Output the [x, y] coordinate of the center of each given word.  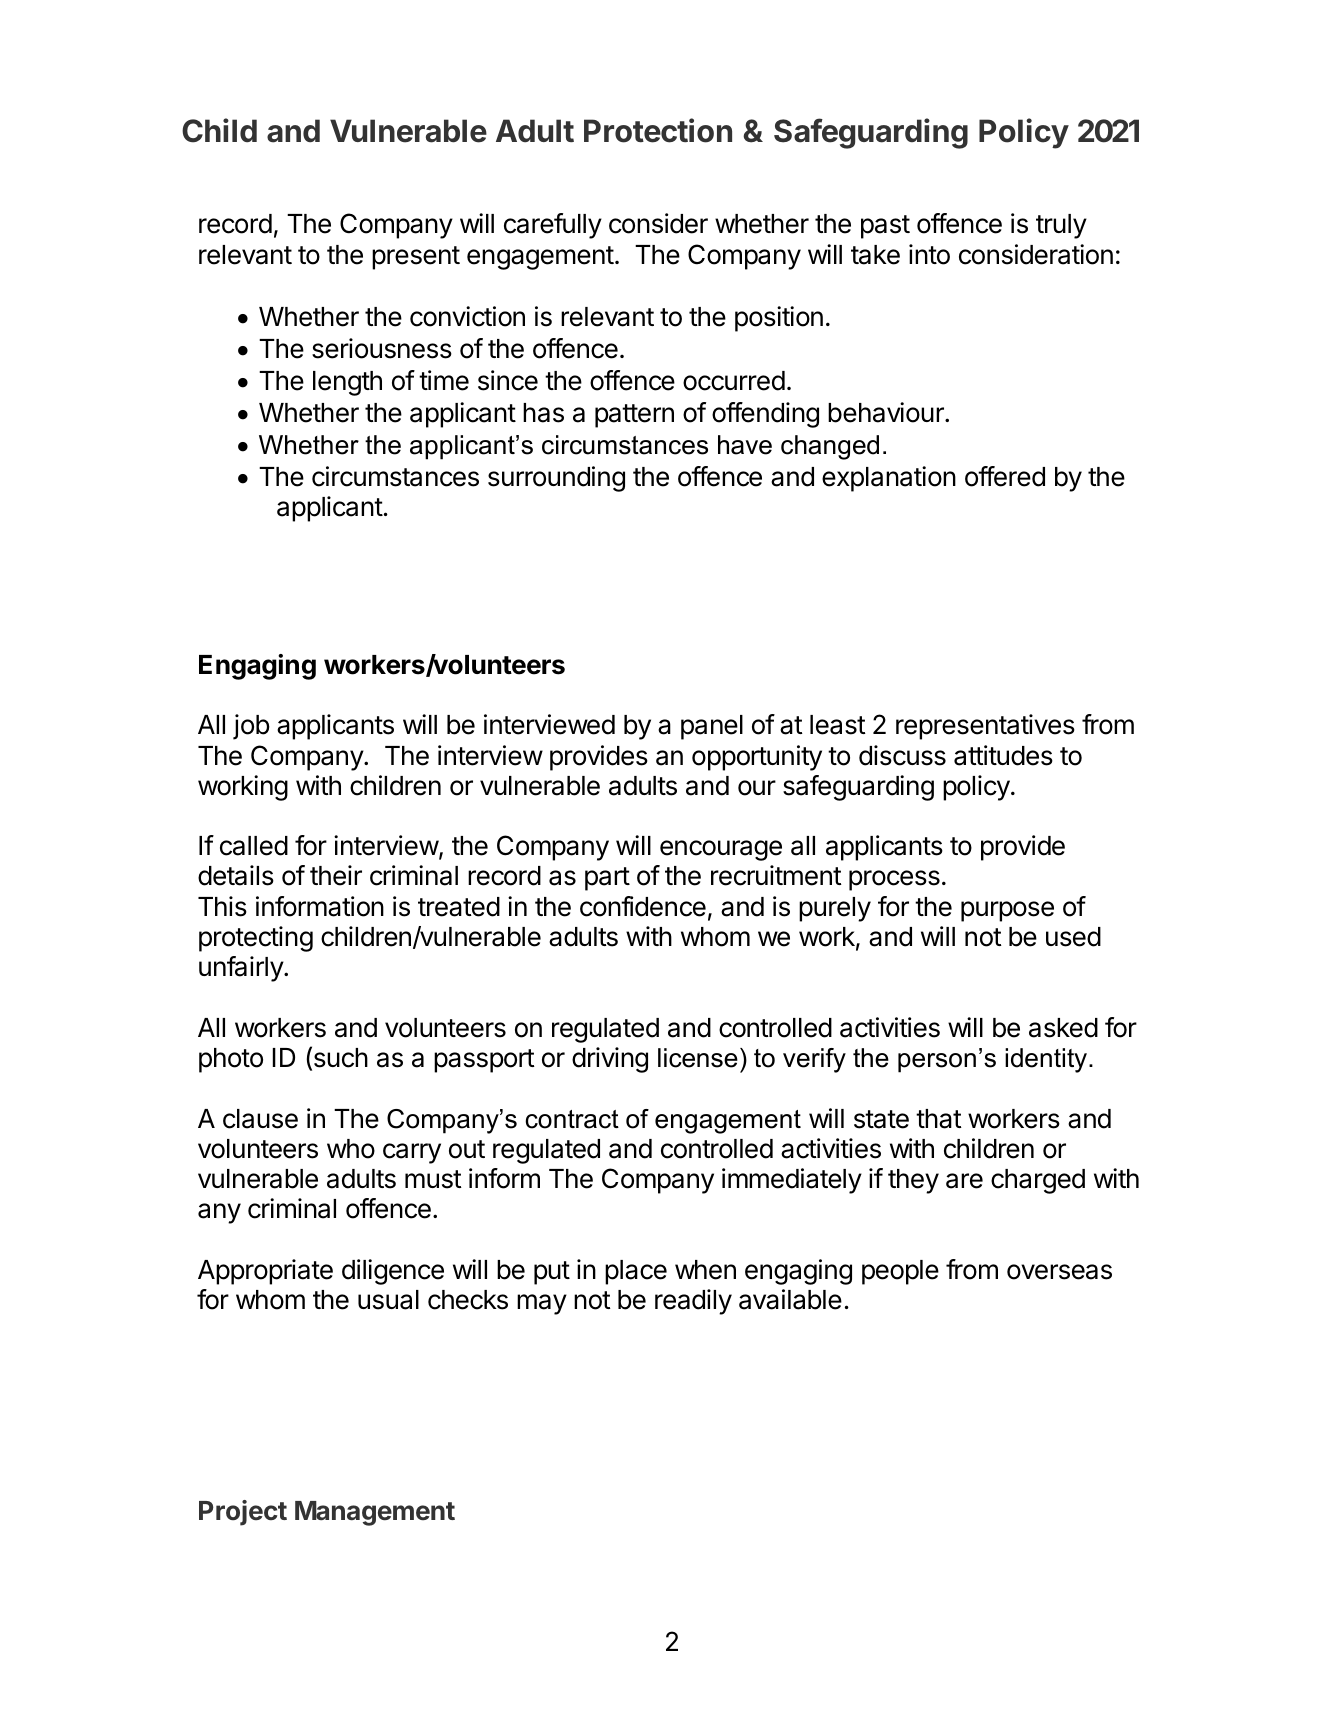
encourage [721, 850]
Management [375, 1513]
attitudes [1003, 755]
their [336, 875]
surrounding [556, 479]
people [900, 1272]
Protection [658, 130]
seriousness [382, 348]
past [885, 227]
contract [572, 1119]
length [347, 383]
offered [1005, 476]
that [939, 1119]
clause [260, 1119]
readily [693, 1302]
